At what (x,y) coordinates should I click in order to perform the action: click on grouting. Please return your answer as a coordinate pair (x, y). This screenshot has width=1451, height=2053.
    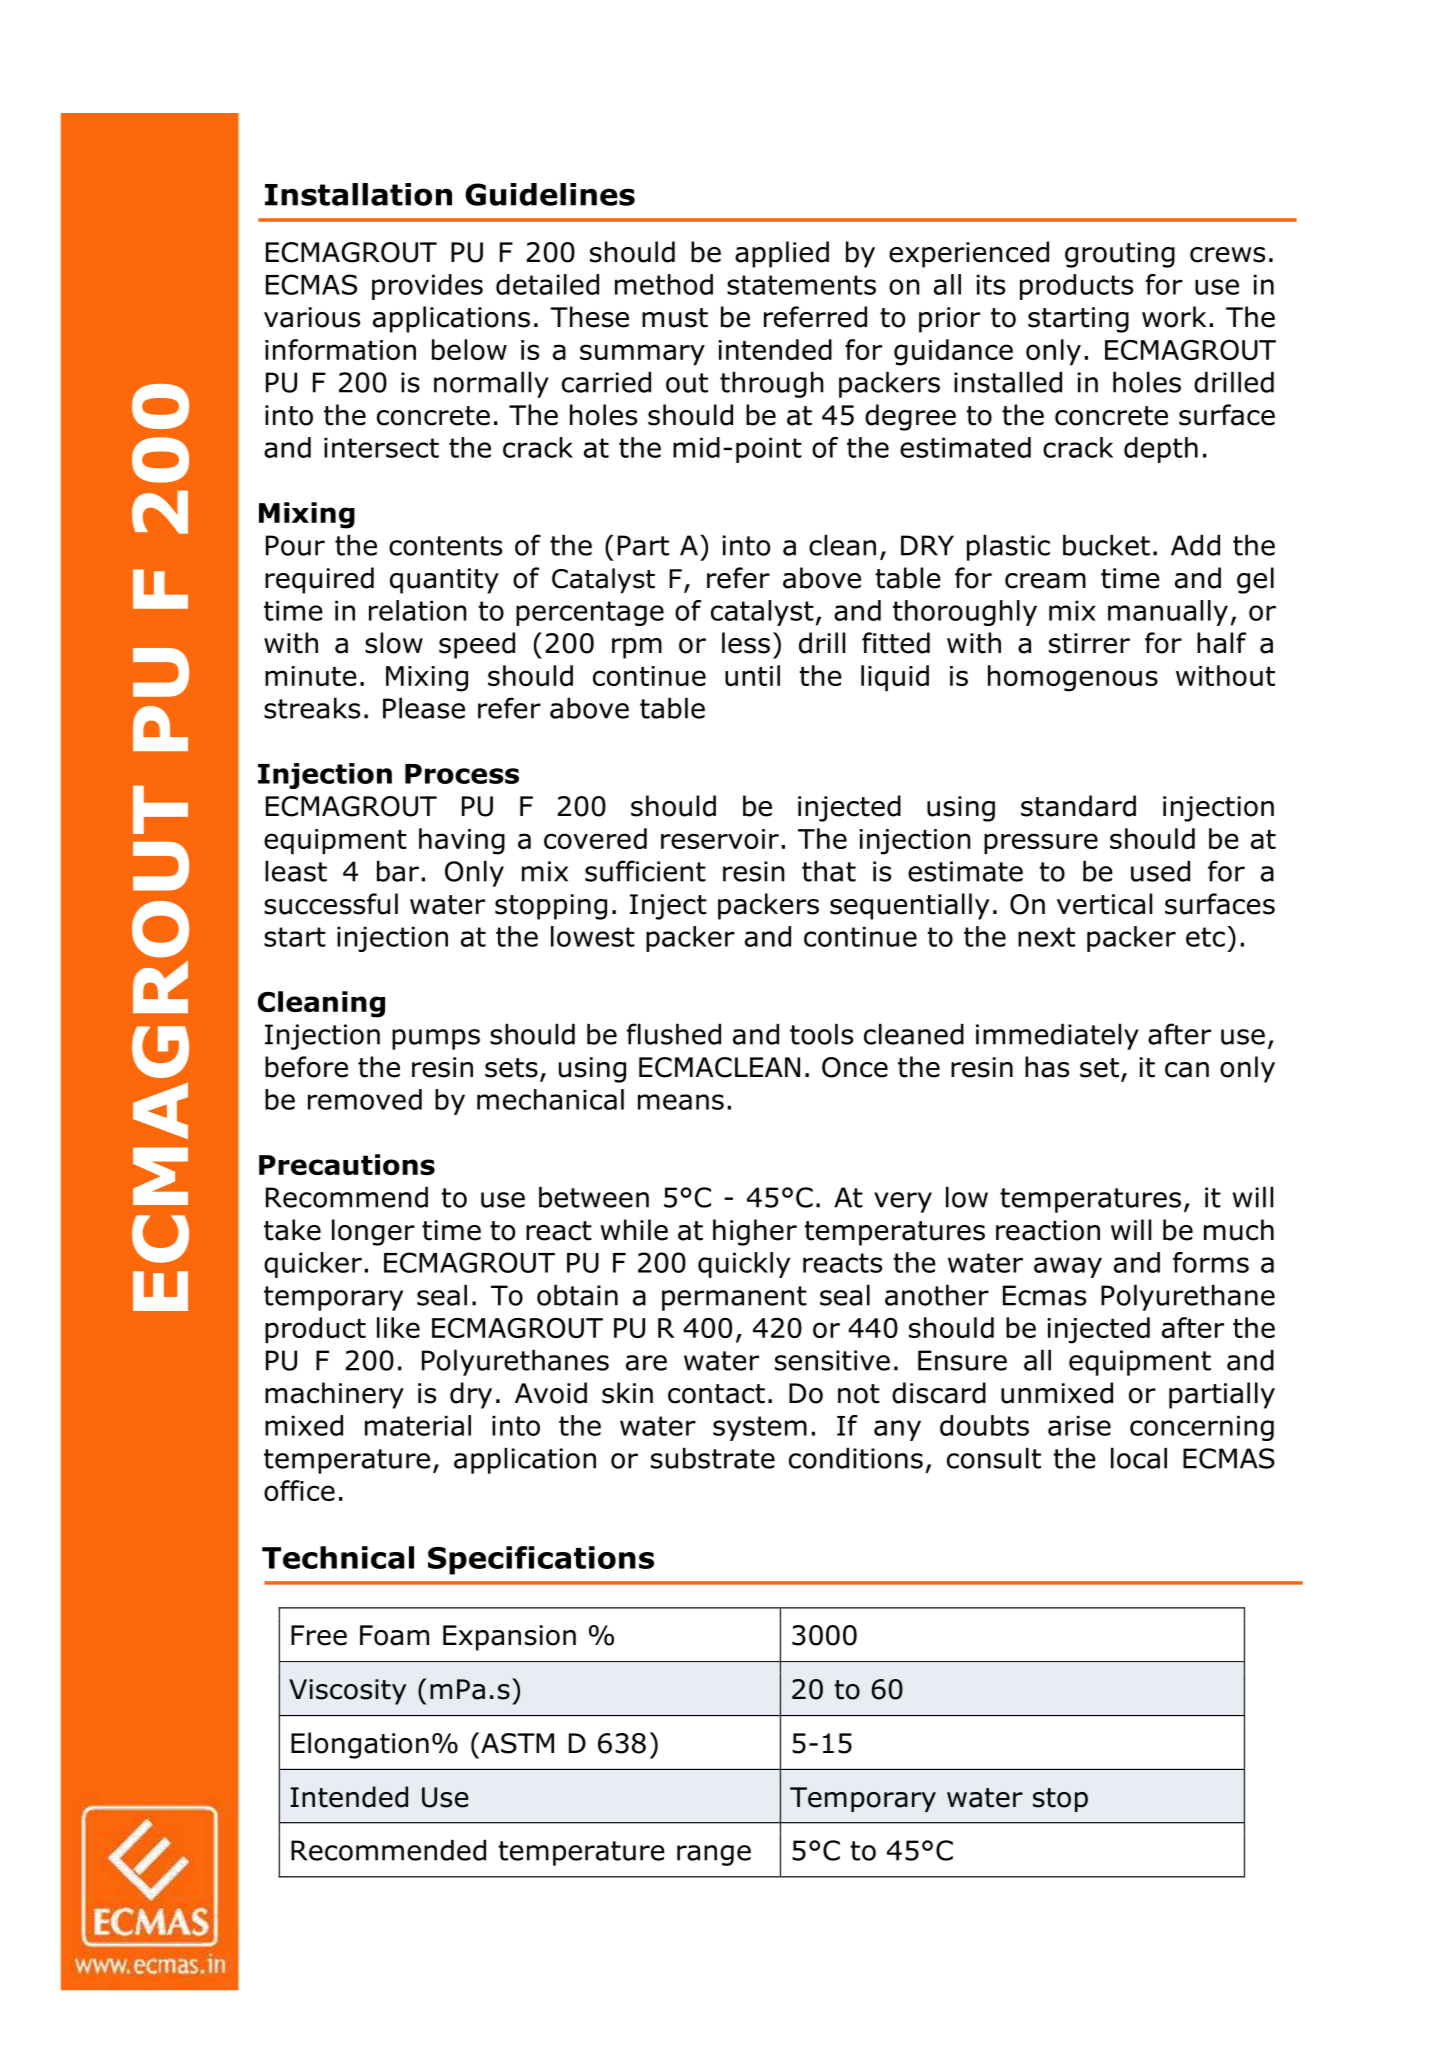
    Looking at the image, I should click on (1120, 255).
